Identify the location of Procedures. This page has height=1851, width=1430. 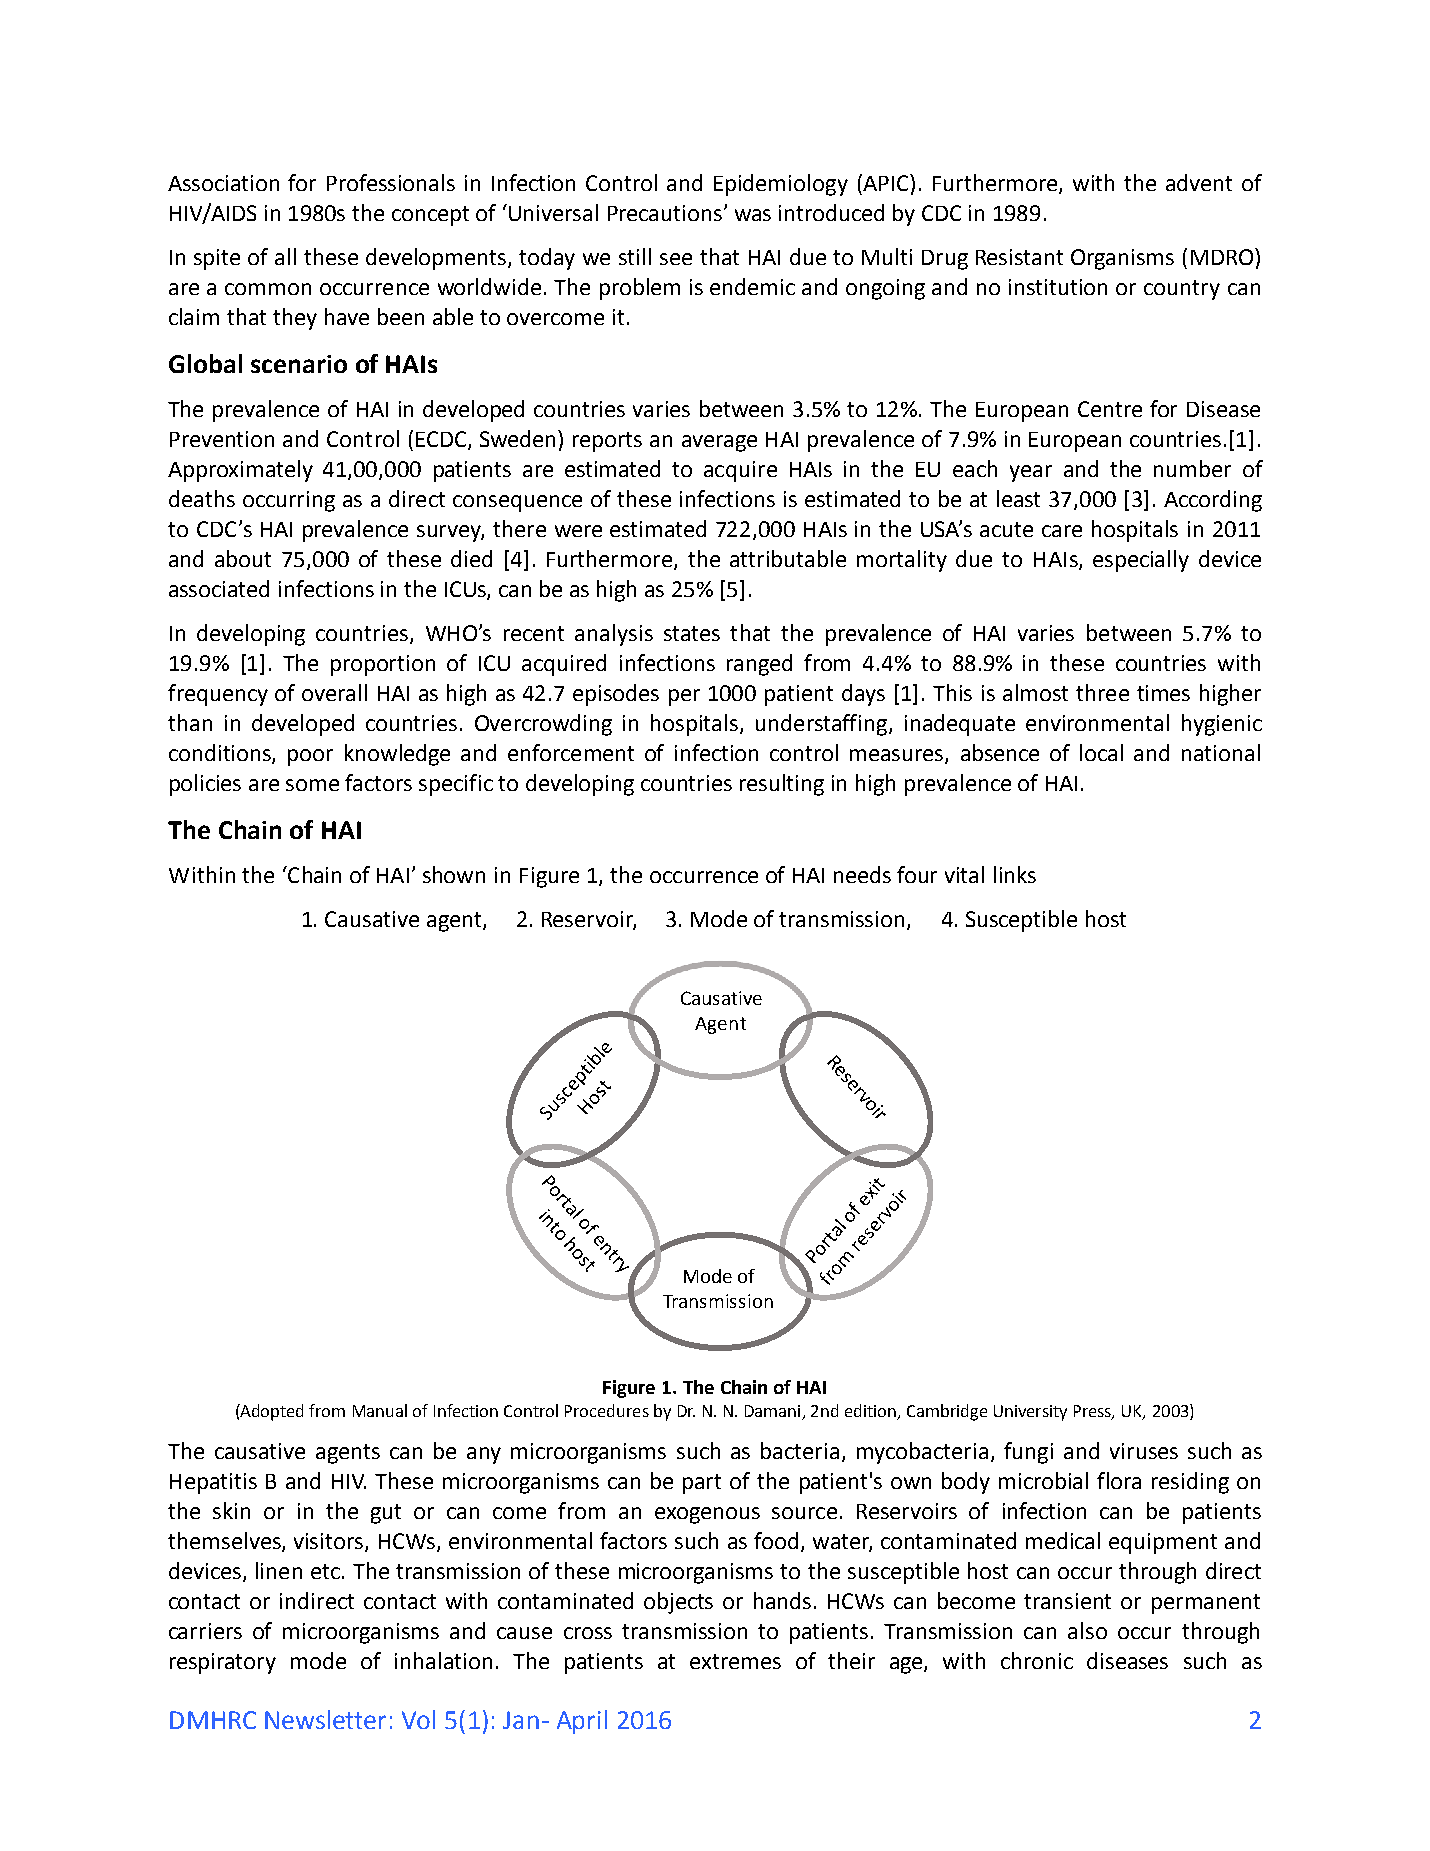
(607, 1410).
